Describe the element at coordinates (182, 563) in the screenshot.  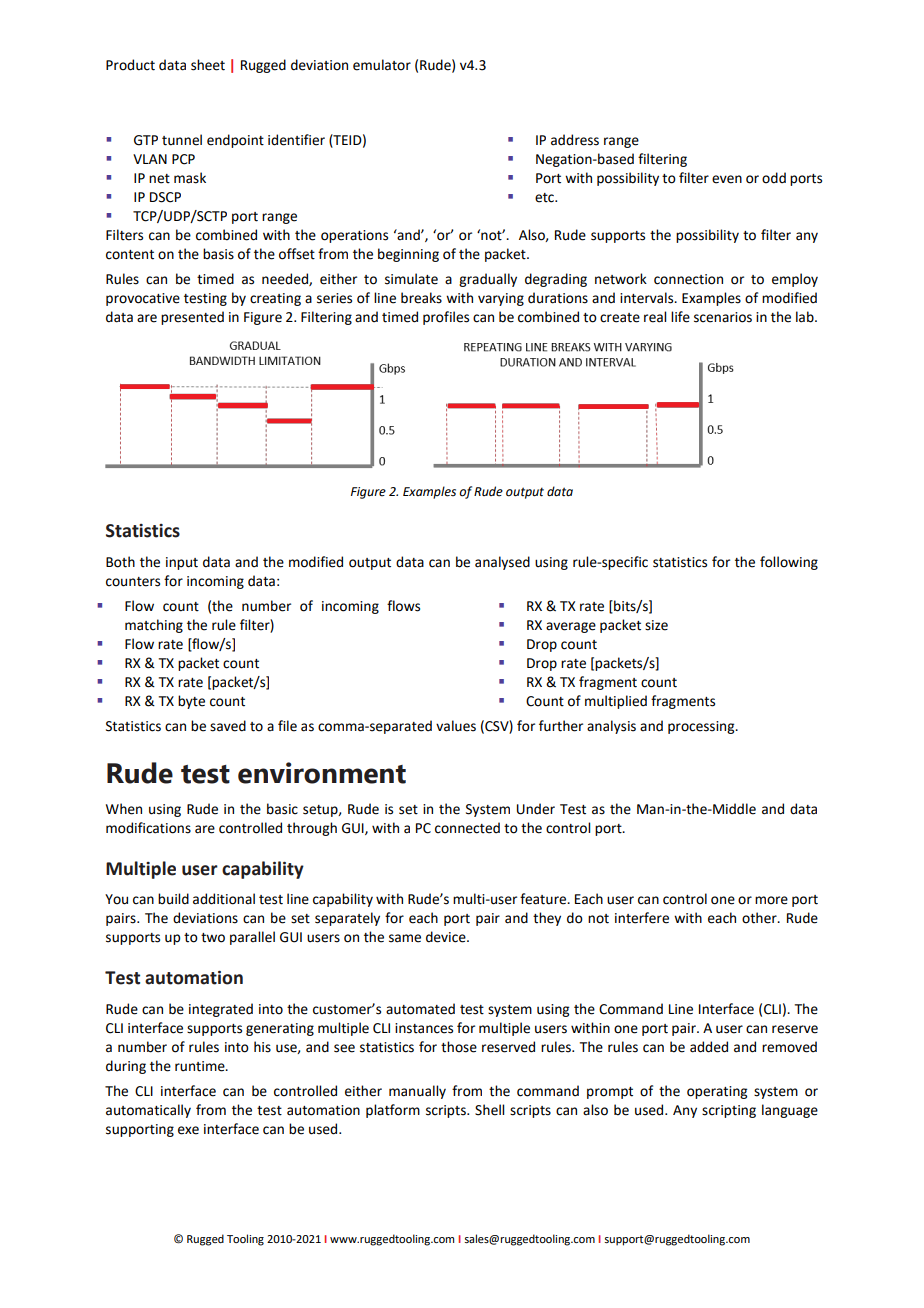
I see `input` at that location.
